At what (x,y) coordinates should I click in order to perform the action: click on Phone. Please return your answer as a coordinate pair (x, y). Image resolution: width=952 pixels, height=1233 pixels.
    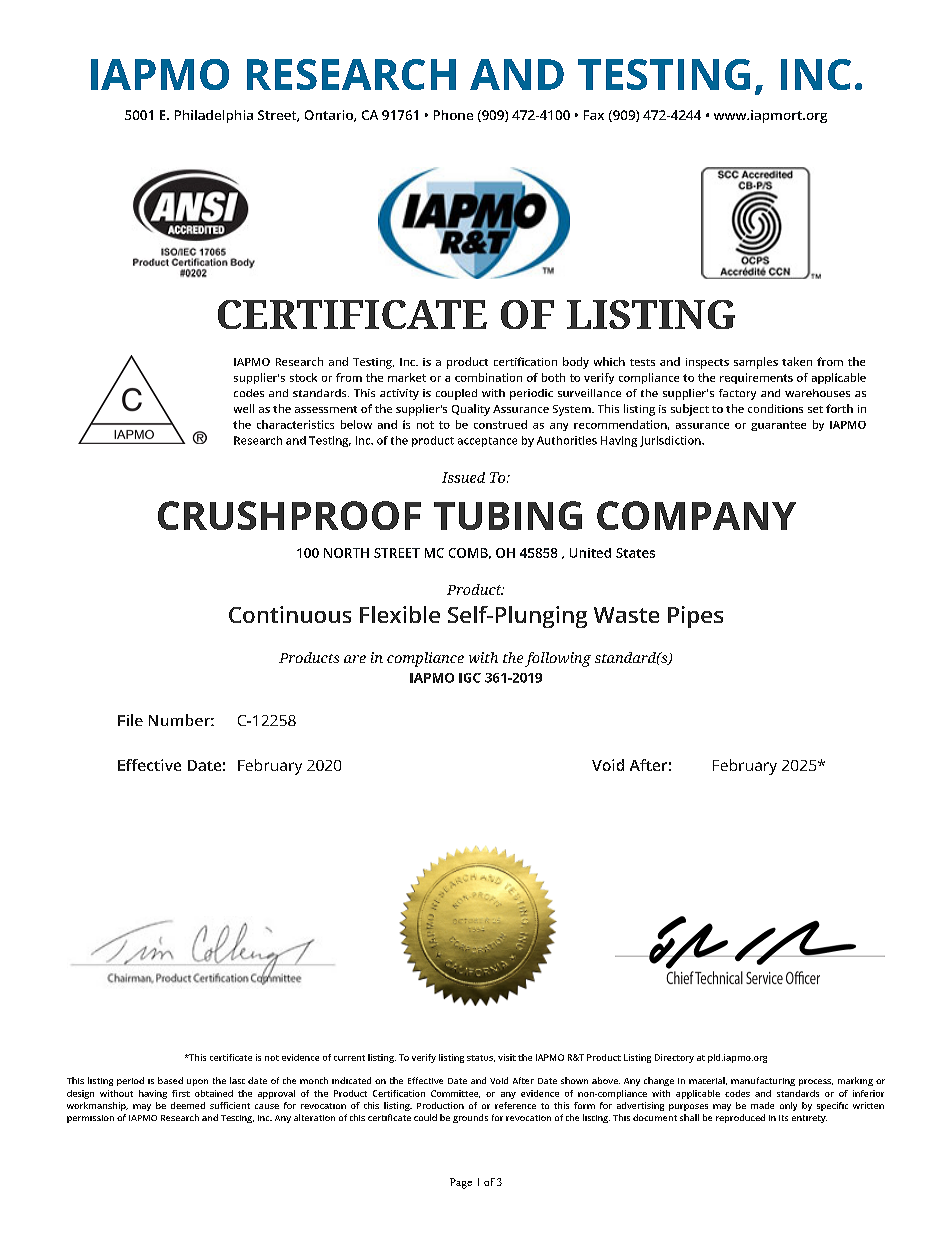
    Looking at the image, I should click on (453, 115).
